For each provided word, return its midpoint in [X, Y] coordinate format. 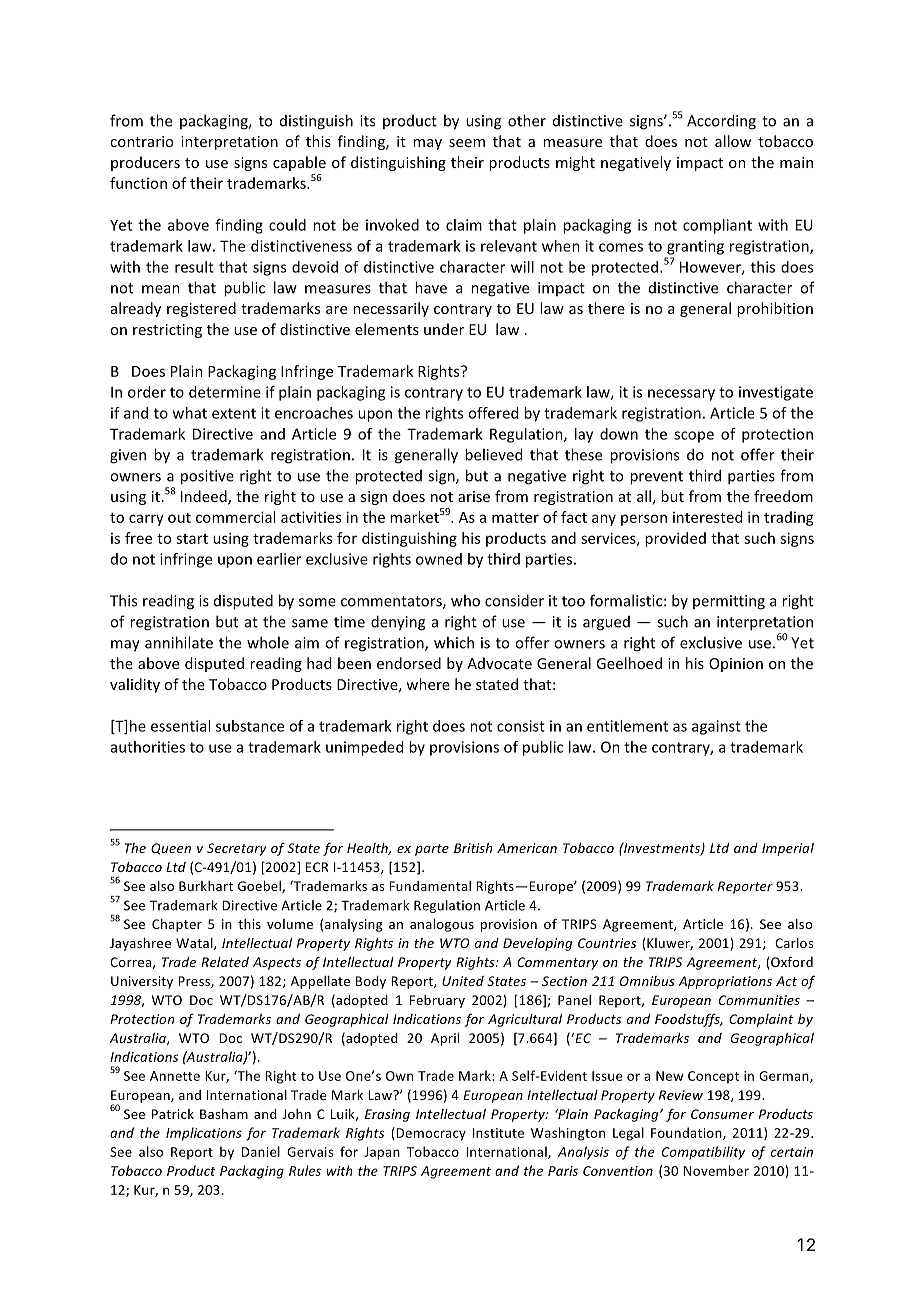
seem [467, 143]
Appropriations [725, 982]
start [192, 539]
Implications [204, 1134]
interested [707, 517]
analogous [442, 925]
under [444, 329]
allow [733, 141]
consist [521, 726]
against [716, 727]
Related [225, 962]
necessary [681, 395]
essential [180, 726]
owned [439, 559]
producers [145, 163]
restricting [167, 331]
